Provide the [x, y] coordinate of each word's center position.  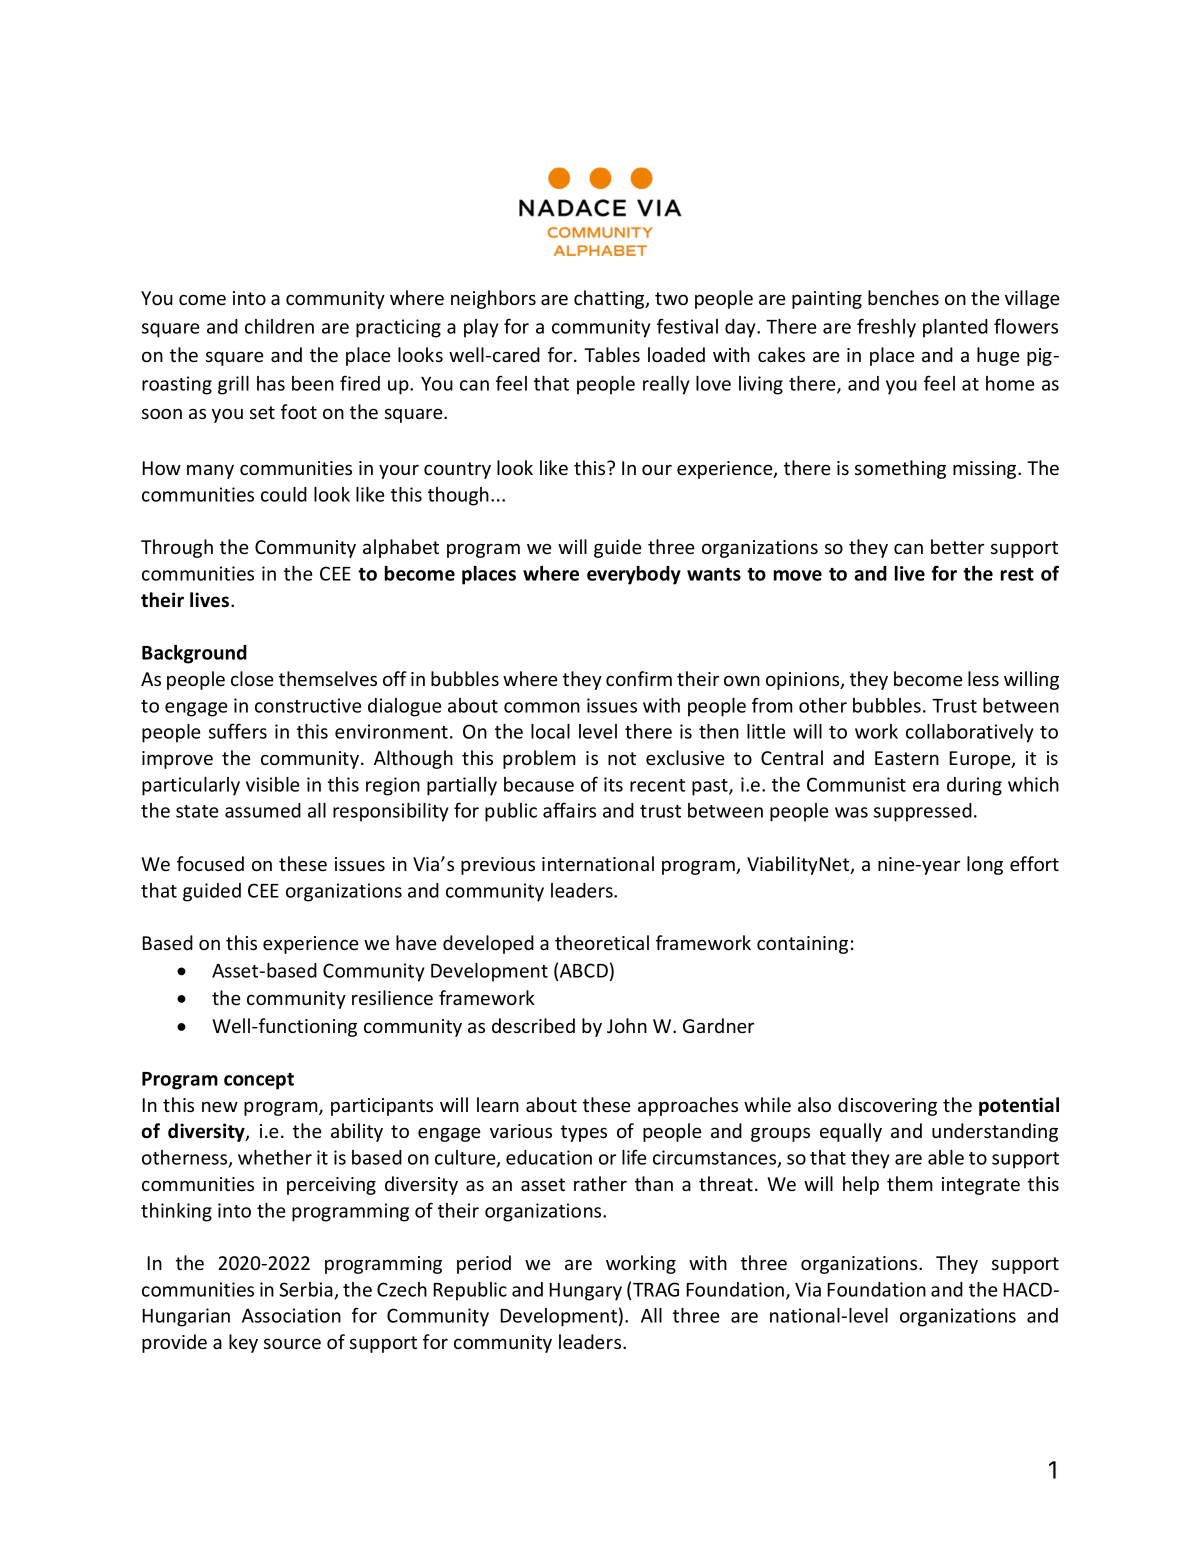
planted [955, 328]
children [279, 326]
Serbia [307, 1291]
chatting [610, 299]
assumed [263, 810]
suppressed [923, 812]
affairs [569, 810]
